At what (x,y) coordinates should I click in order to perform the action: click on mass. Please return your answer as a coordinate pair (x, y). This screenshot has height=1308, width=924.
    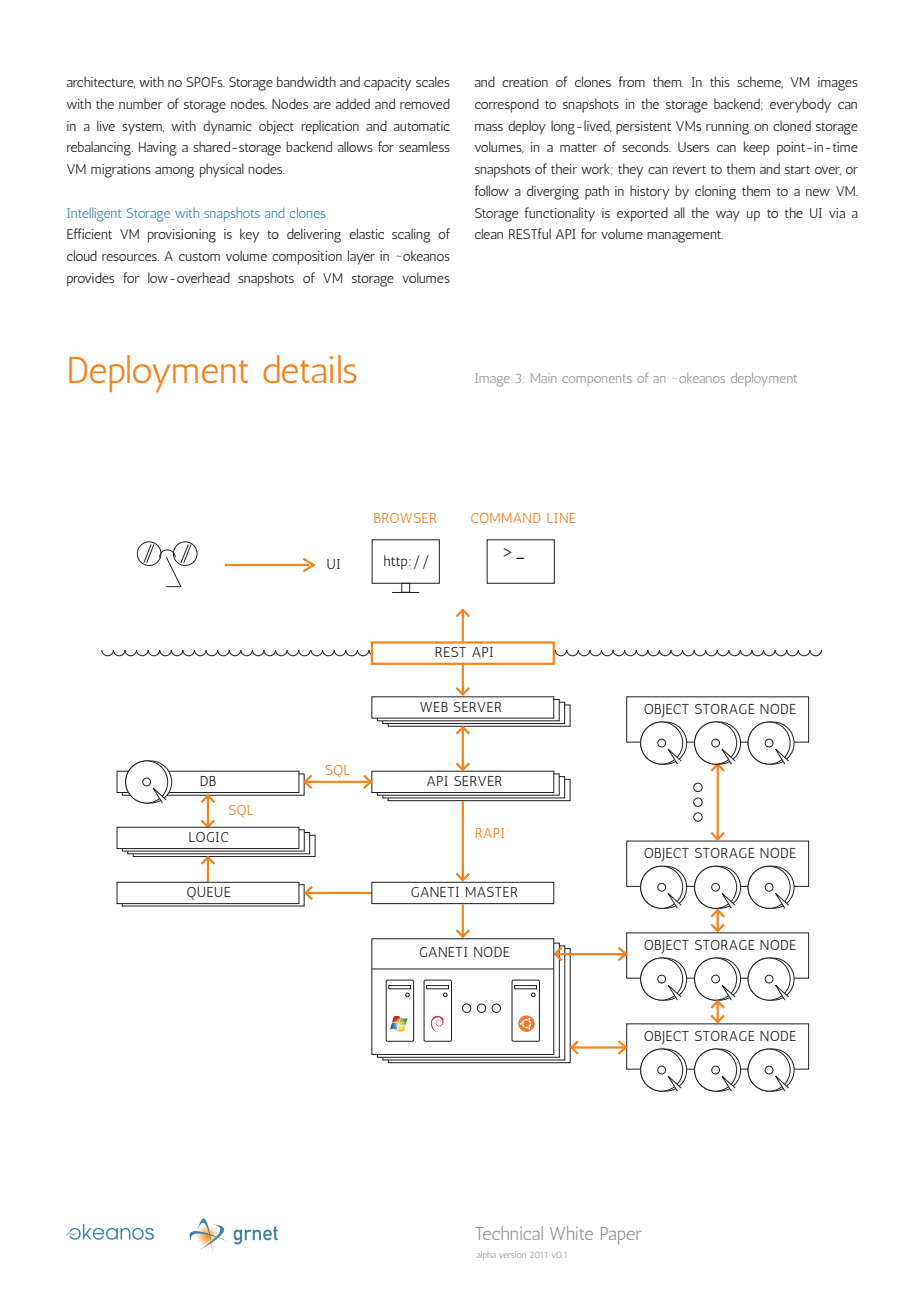
    Looking at the image, I should click on (489, 127).
